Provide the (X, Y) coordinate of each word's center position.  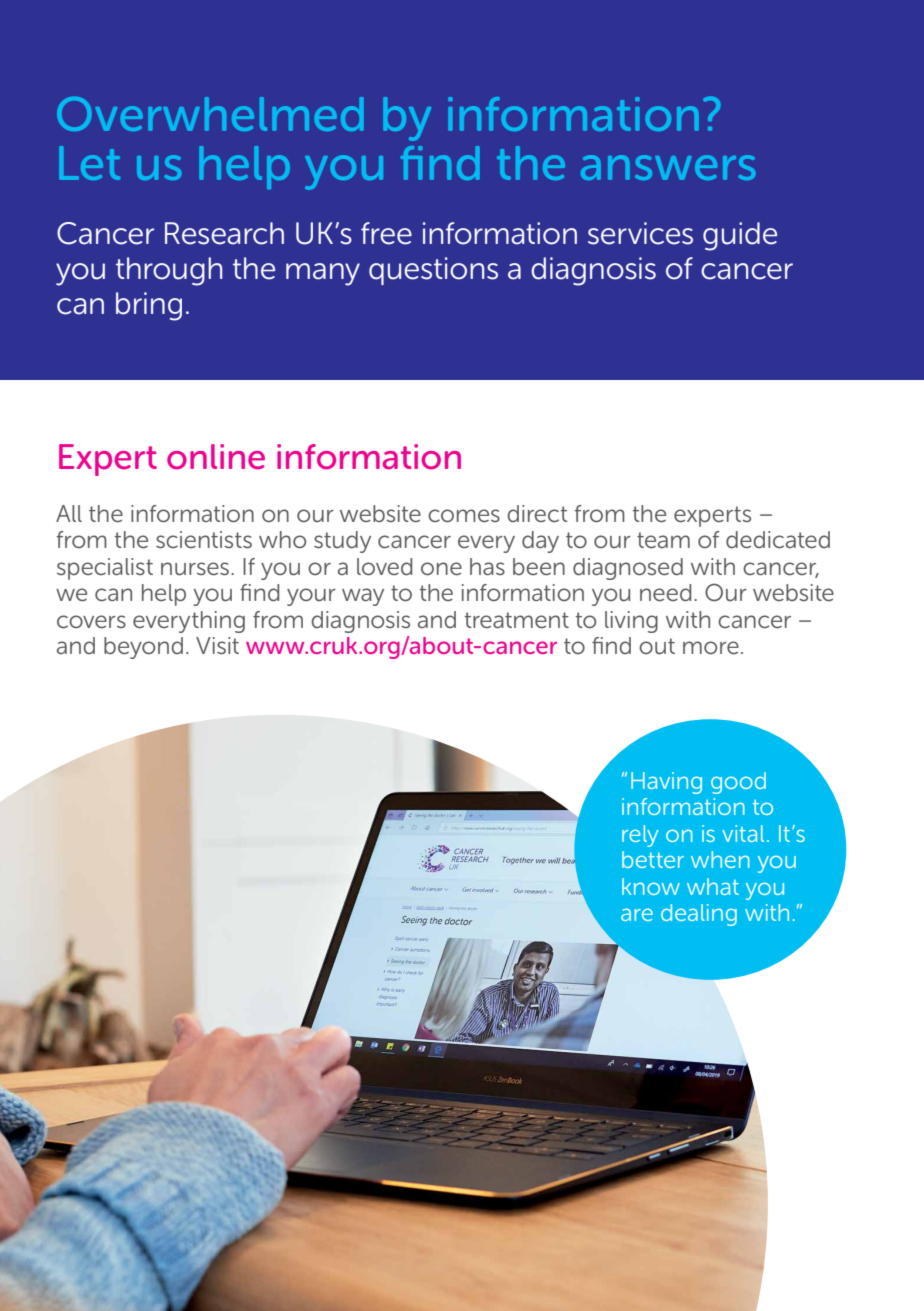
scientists (204, 539)
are (637, 914)
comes (464, 516)
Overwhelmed (210, 114)
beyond (143, 648)
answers (668, 167)
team (663, 540)
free (386, 233)
